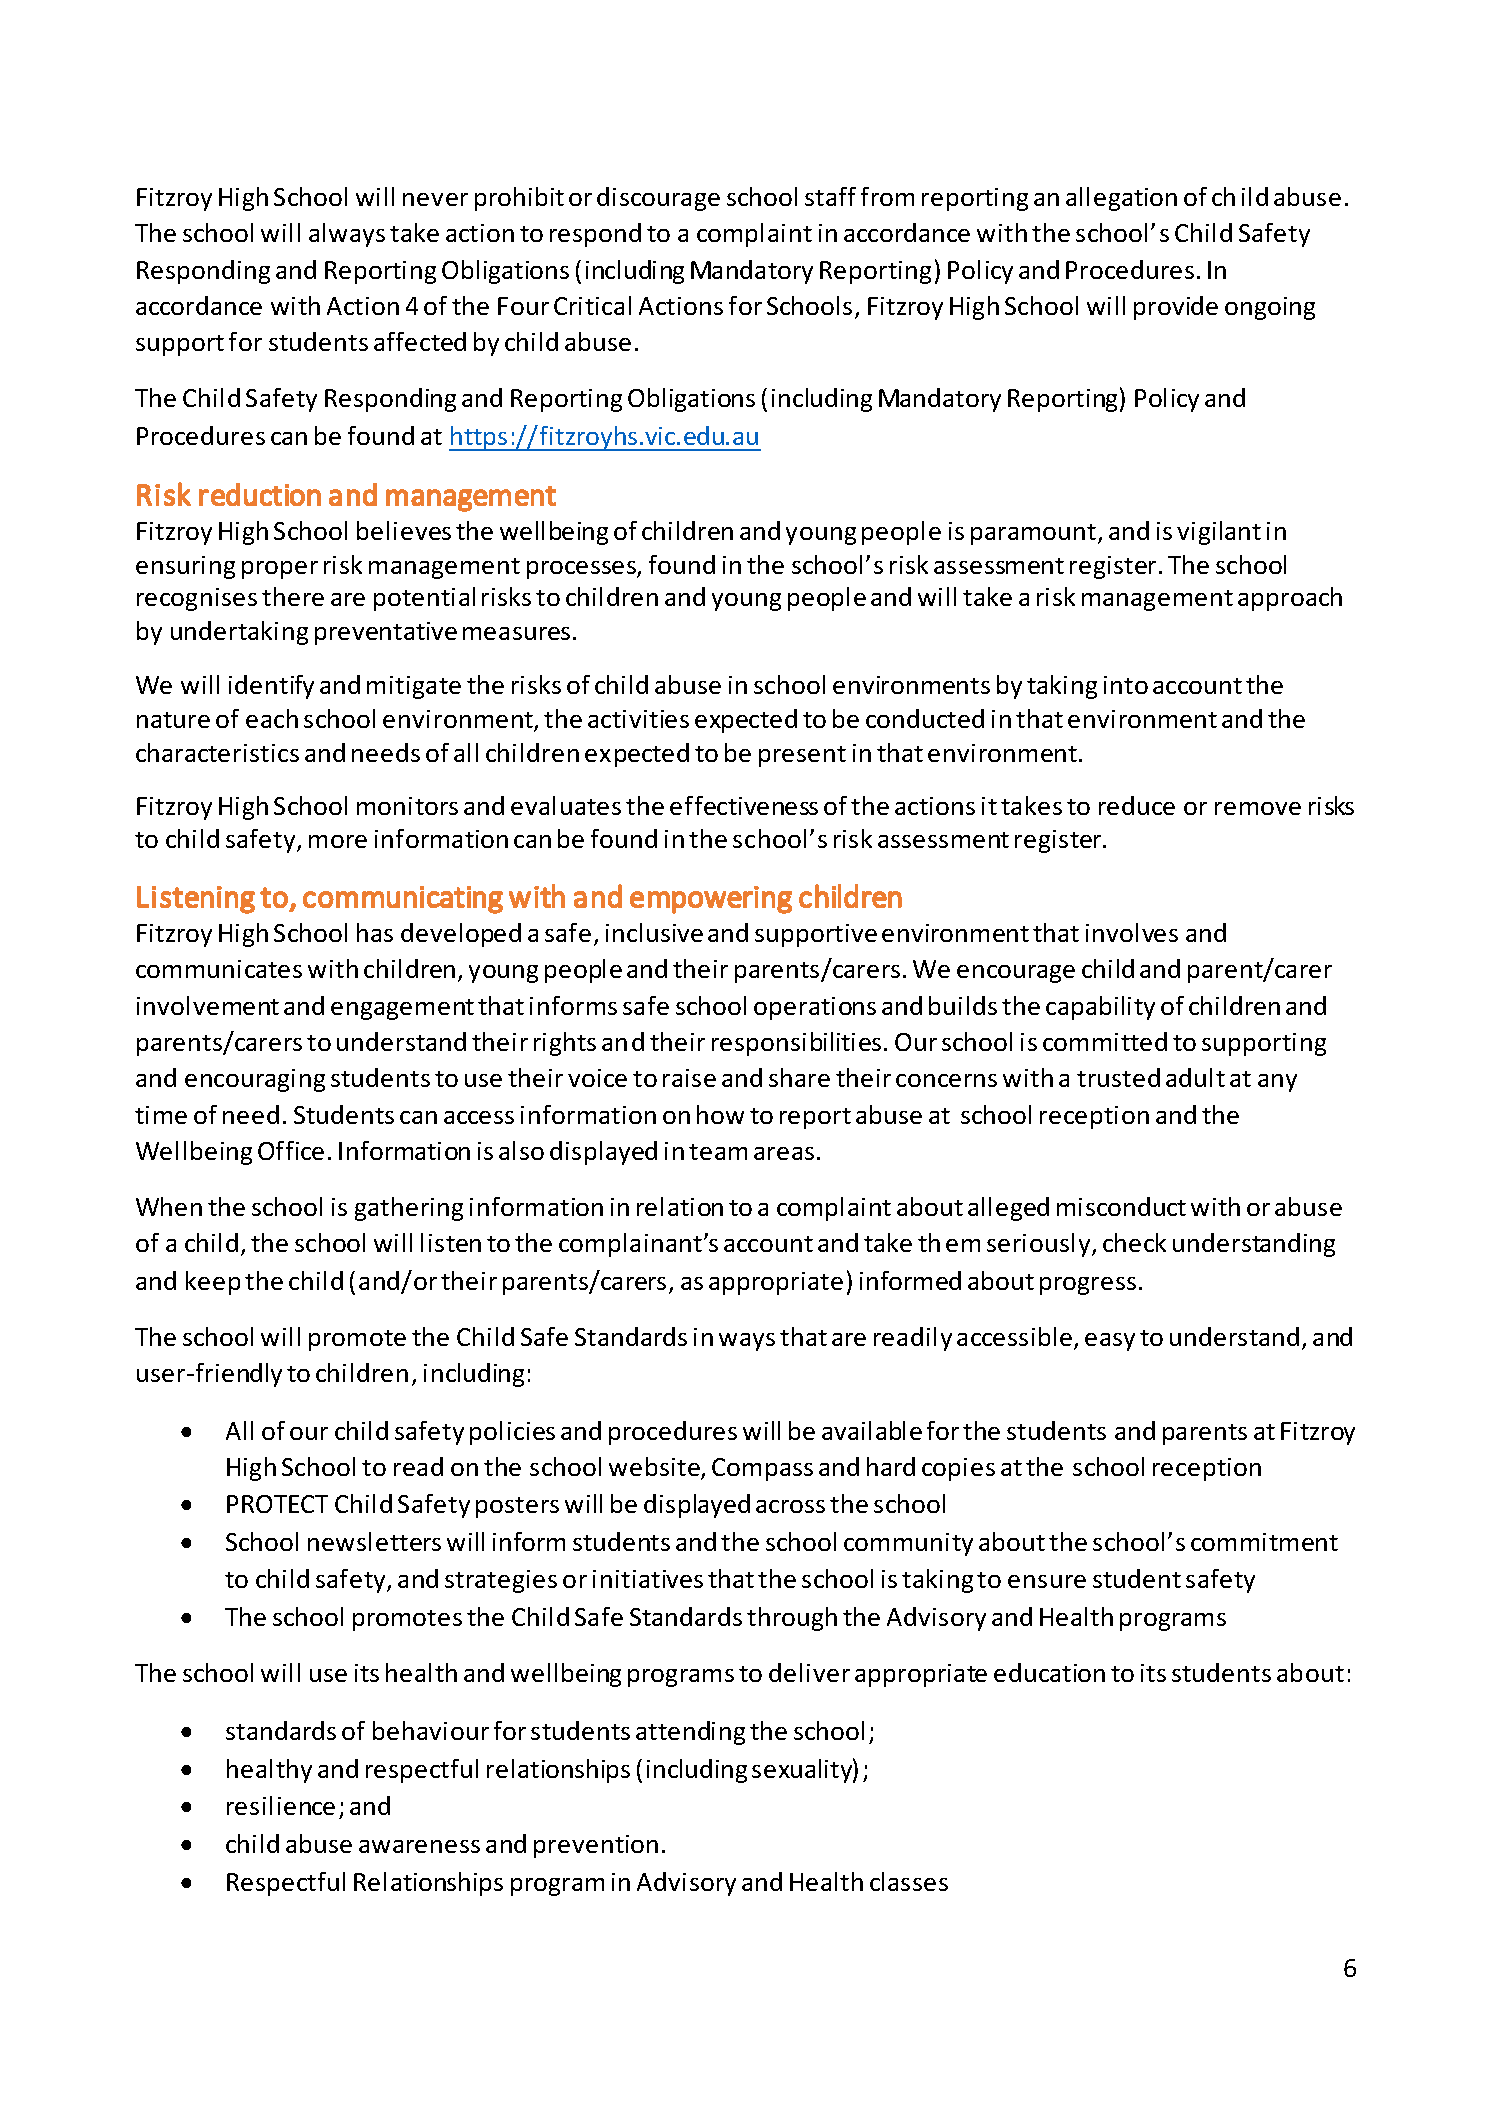 The height and width of the screenshot is (2107, 1490). What do you see at coordinates (1264, 1542) in the screenshot?
I see `commitment` at bounding box center [1264, 1542].
